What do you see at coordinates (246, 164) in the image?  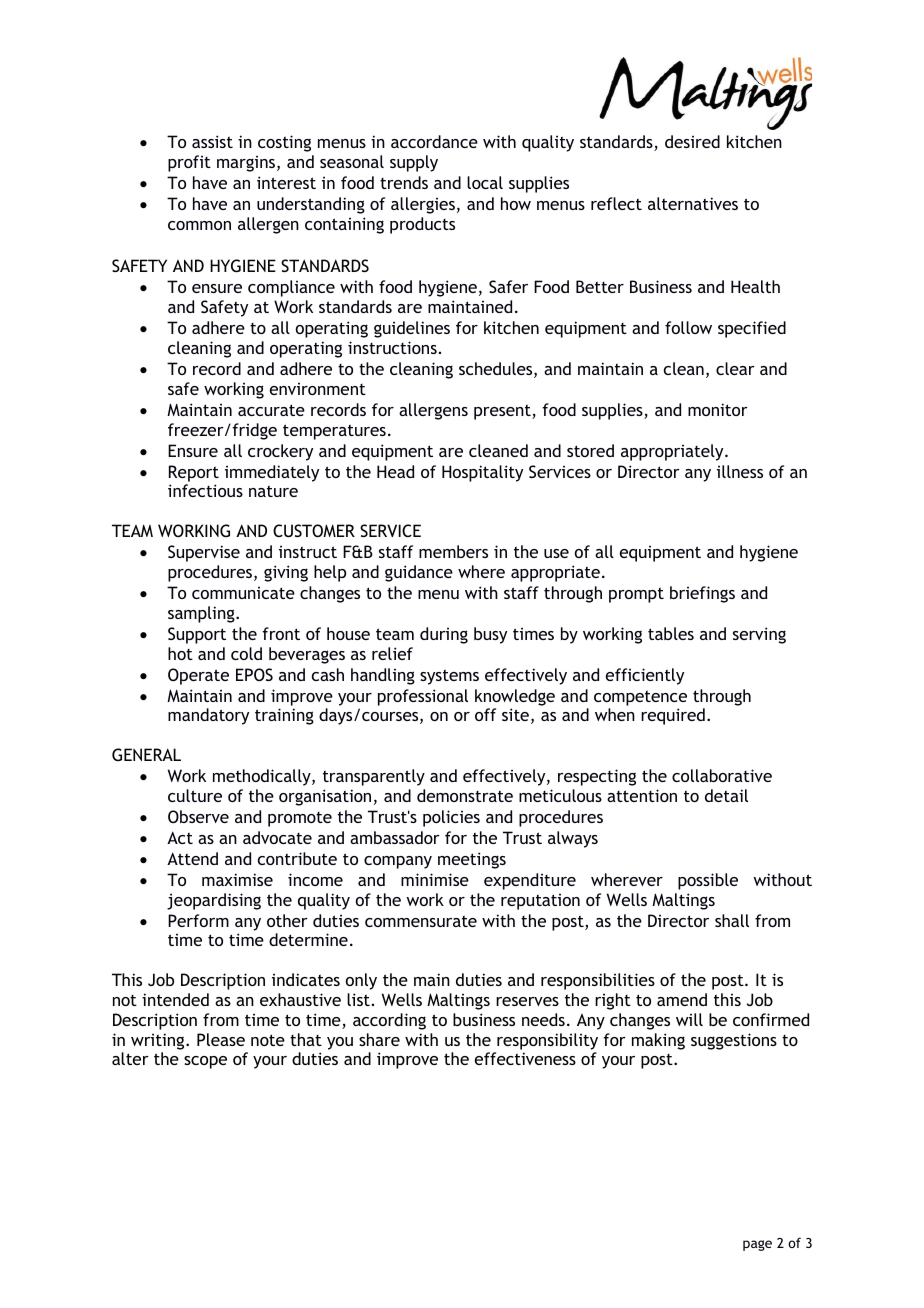 I see `margins` at bounding box center [246, 164].
